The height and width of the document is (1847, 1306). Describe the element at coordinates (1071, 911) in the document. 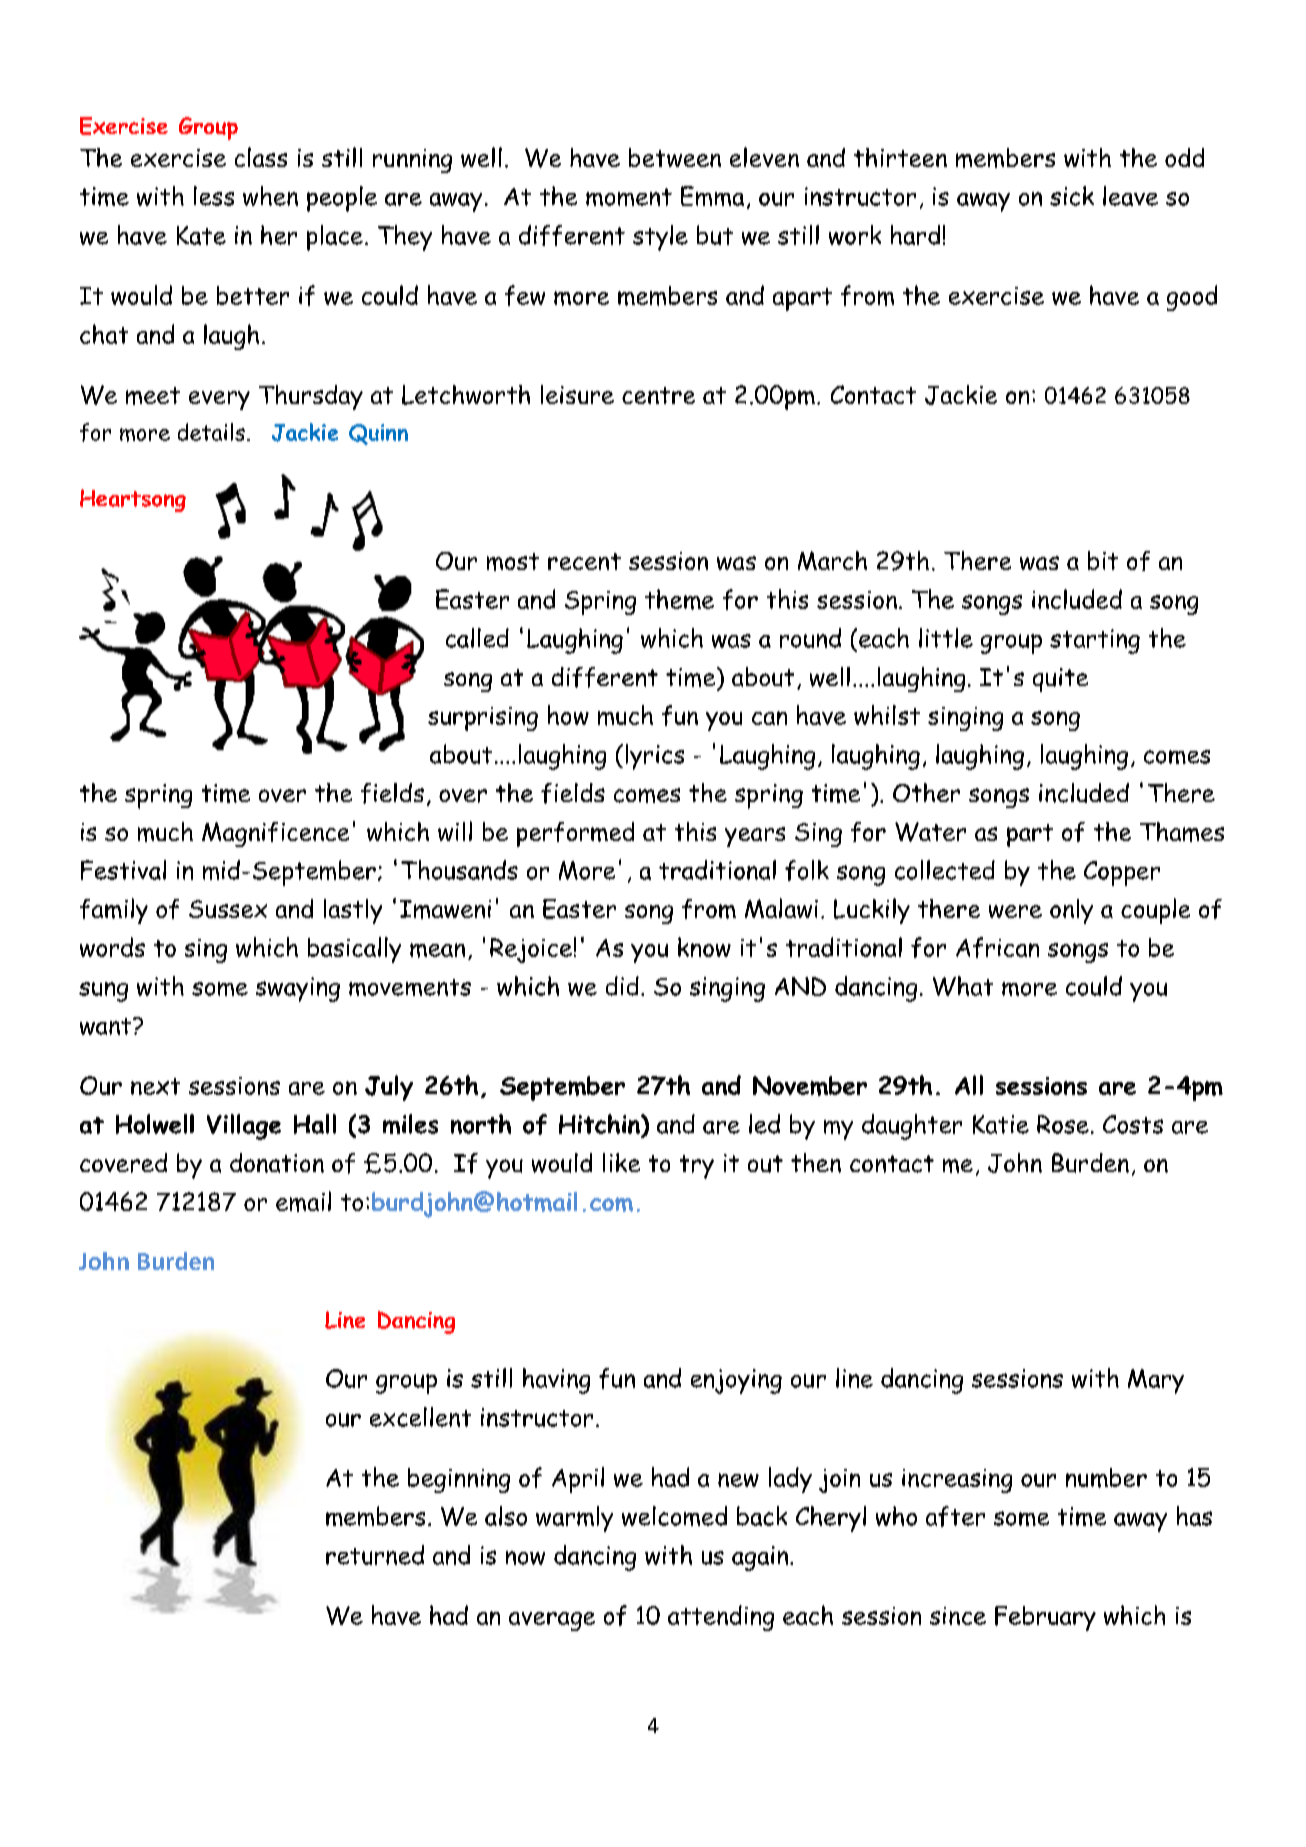

I see `only` at that location.
